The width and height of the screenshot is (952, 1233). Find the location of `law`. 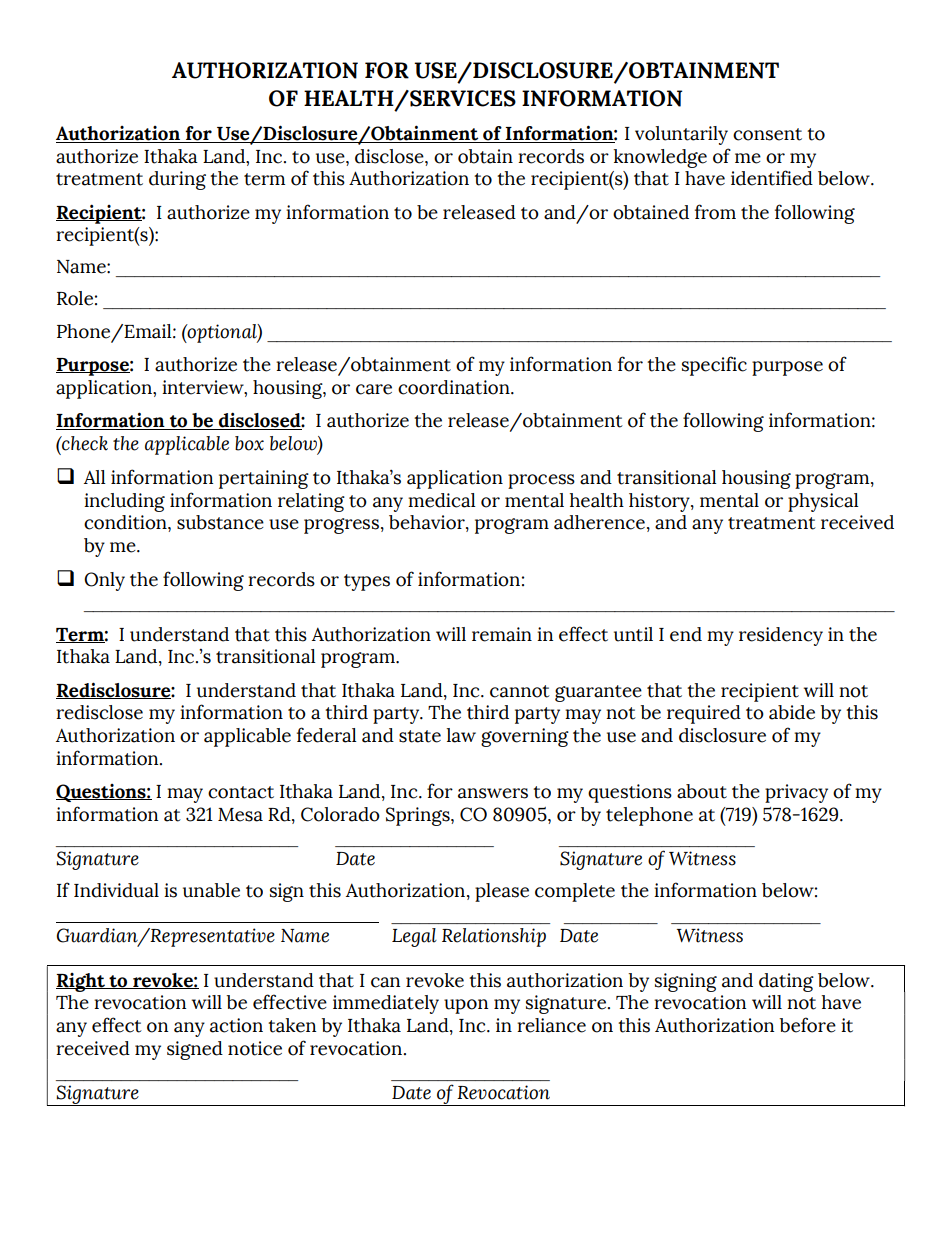

law is located at coordinates (461, 735).
